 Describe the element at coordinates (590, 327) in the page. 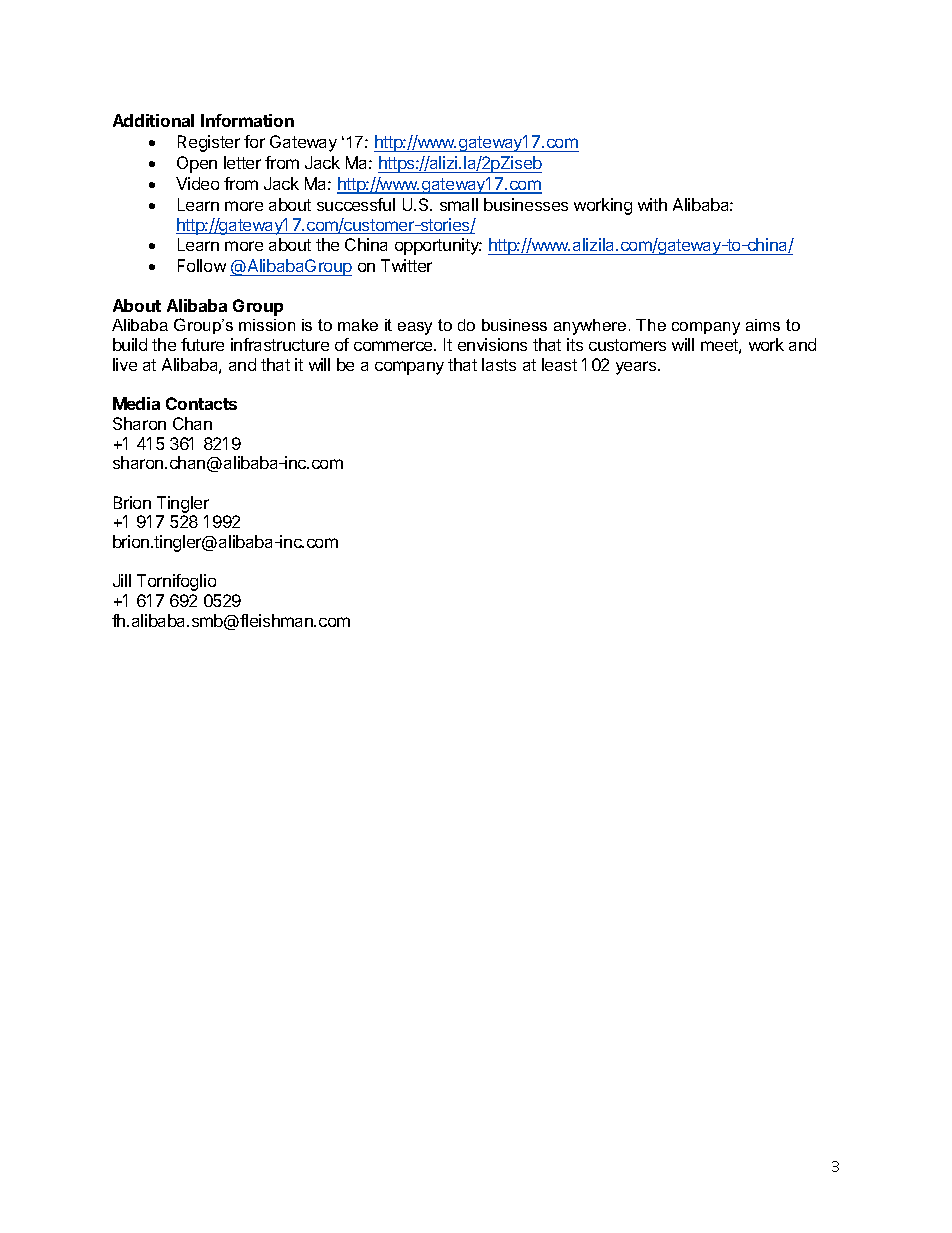

I see `anywhere` at that location.
